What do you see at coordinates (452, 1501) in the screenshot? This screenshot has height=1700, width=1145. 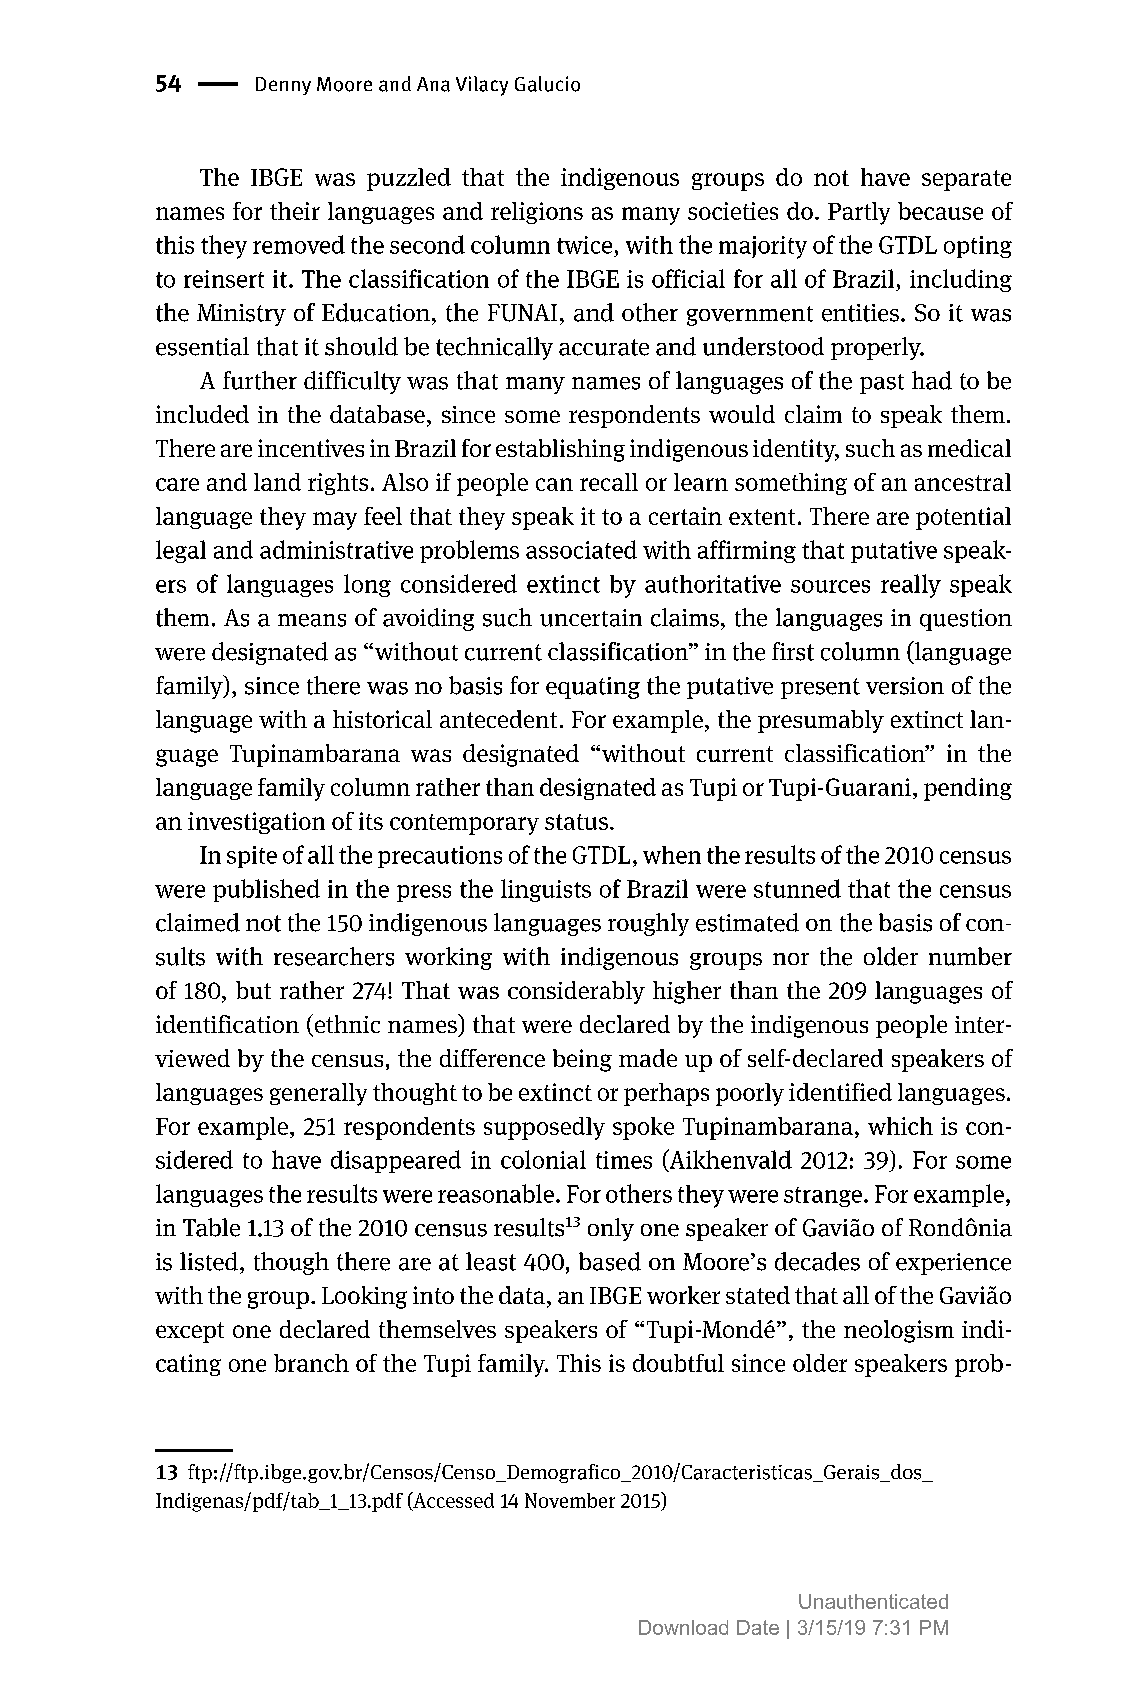 I see `Accessed` at bounding box center [452, 1501].
